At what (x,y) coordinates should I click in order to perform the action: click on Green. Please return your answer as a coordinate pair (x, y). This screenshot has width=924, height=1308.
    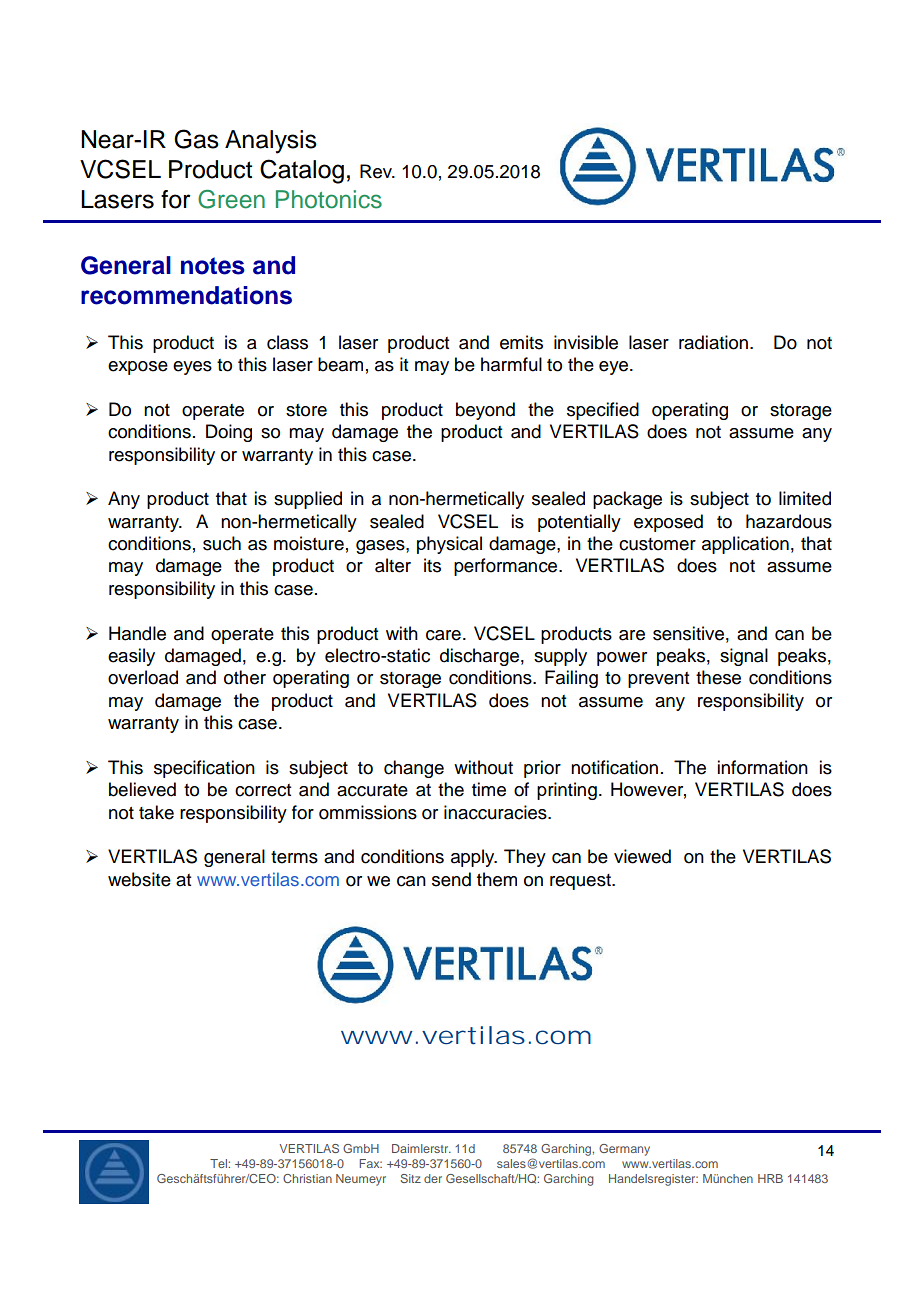
    Looking at the image, I should click on (231, 199).
